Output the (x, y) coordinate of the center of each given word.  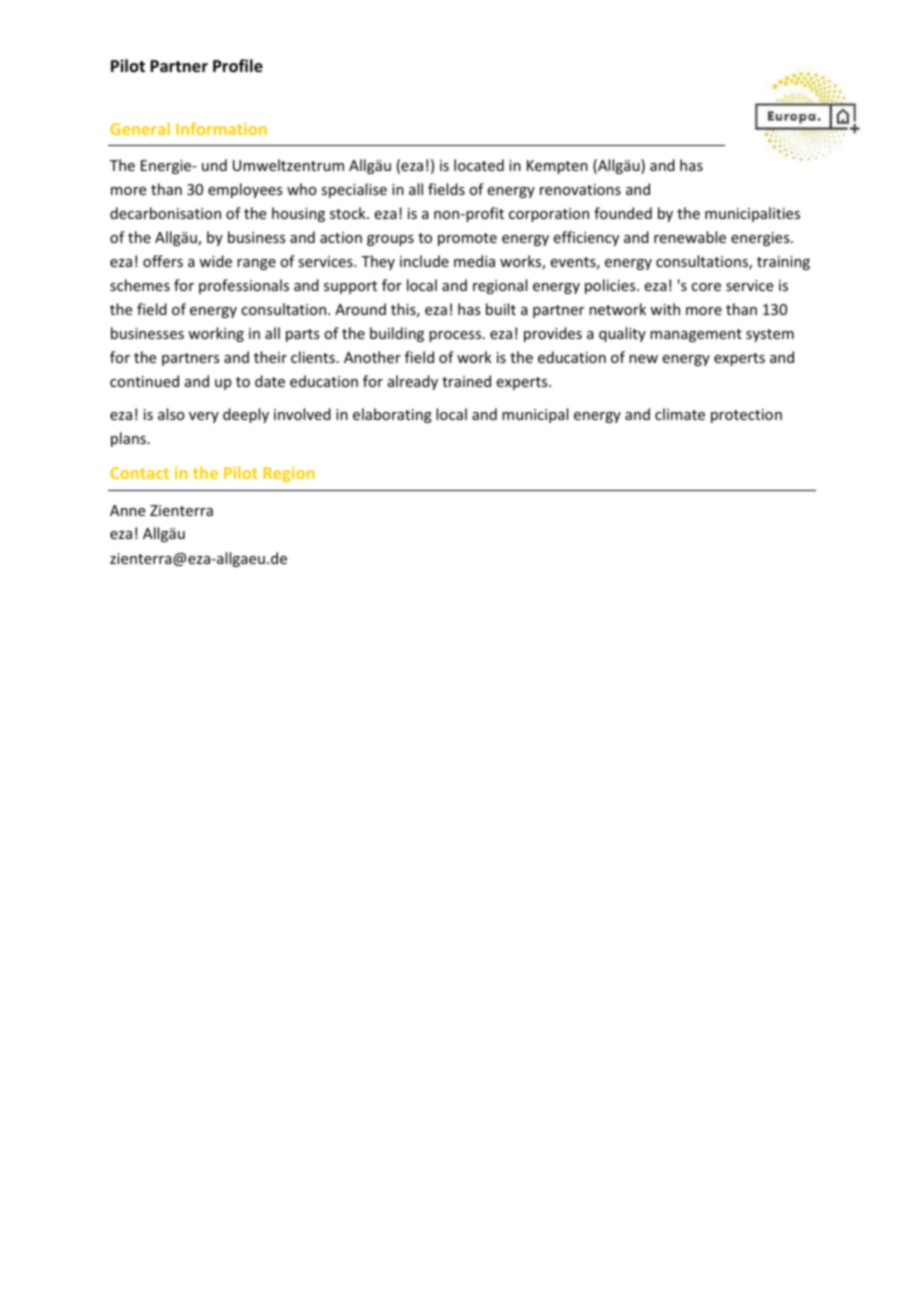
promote (467, 239)
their (270, 357)
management (696, 335)
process (456, 336)
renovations (580, 189)
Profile (238, 66)
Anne (127, 510)
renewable (690, 237)
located (479, 165)
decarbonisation (165, 213)
